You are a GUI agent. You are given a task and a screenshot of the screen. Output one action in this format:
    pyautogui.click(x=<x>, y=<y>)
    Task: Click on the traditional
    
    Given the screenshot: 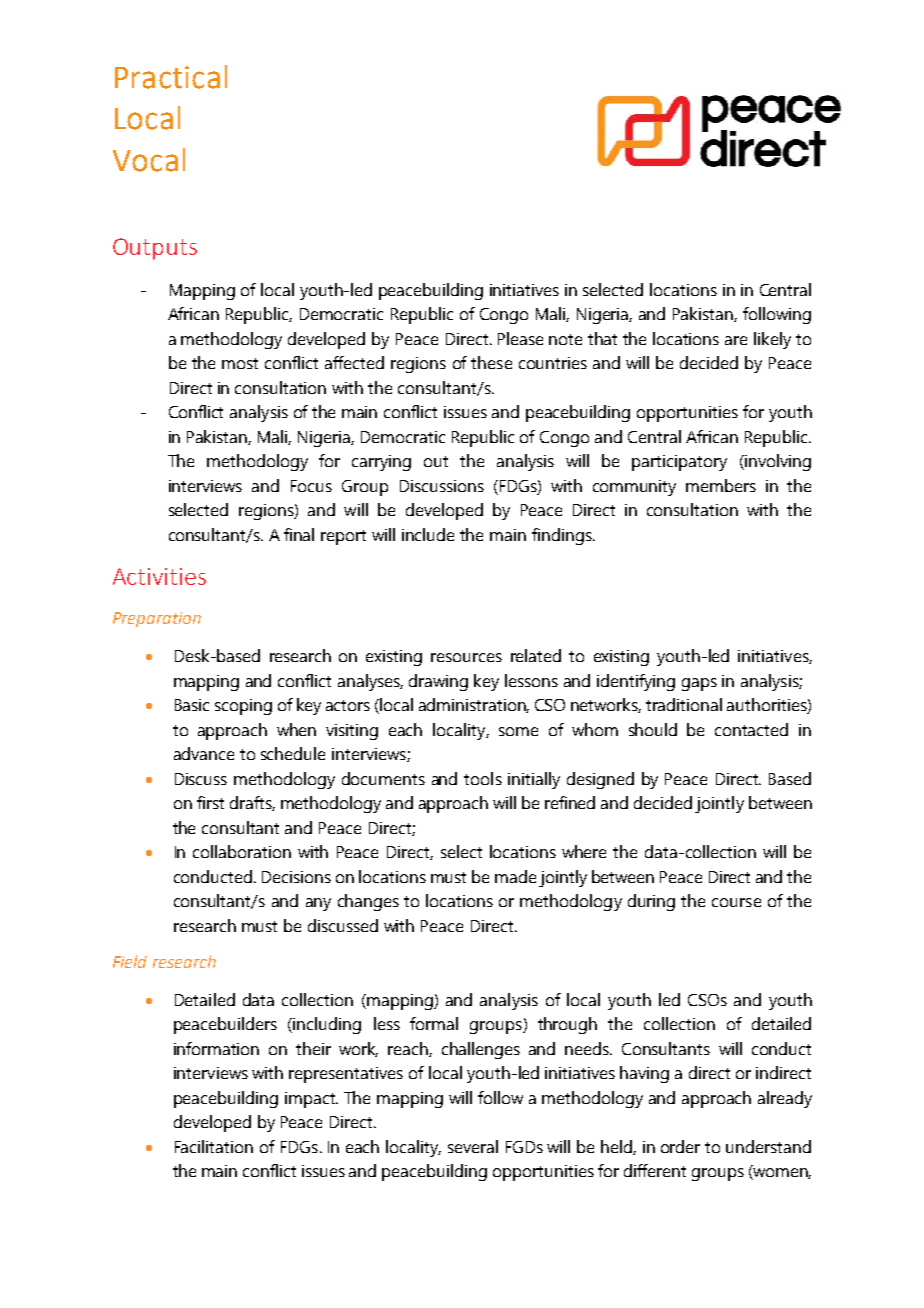 What is the action you would take?
    pyautogui.click(x=684, y=704)
